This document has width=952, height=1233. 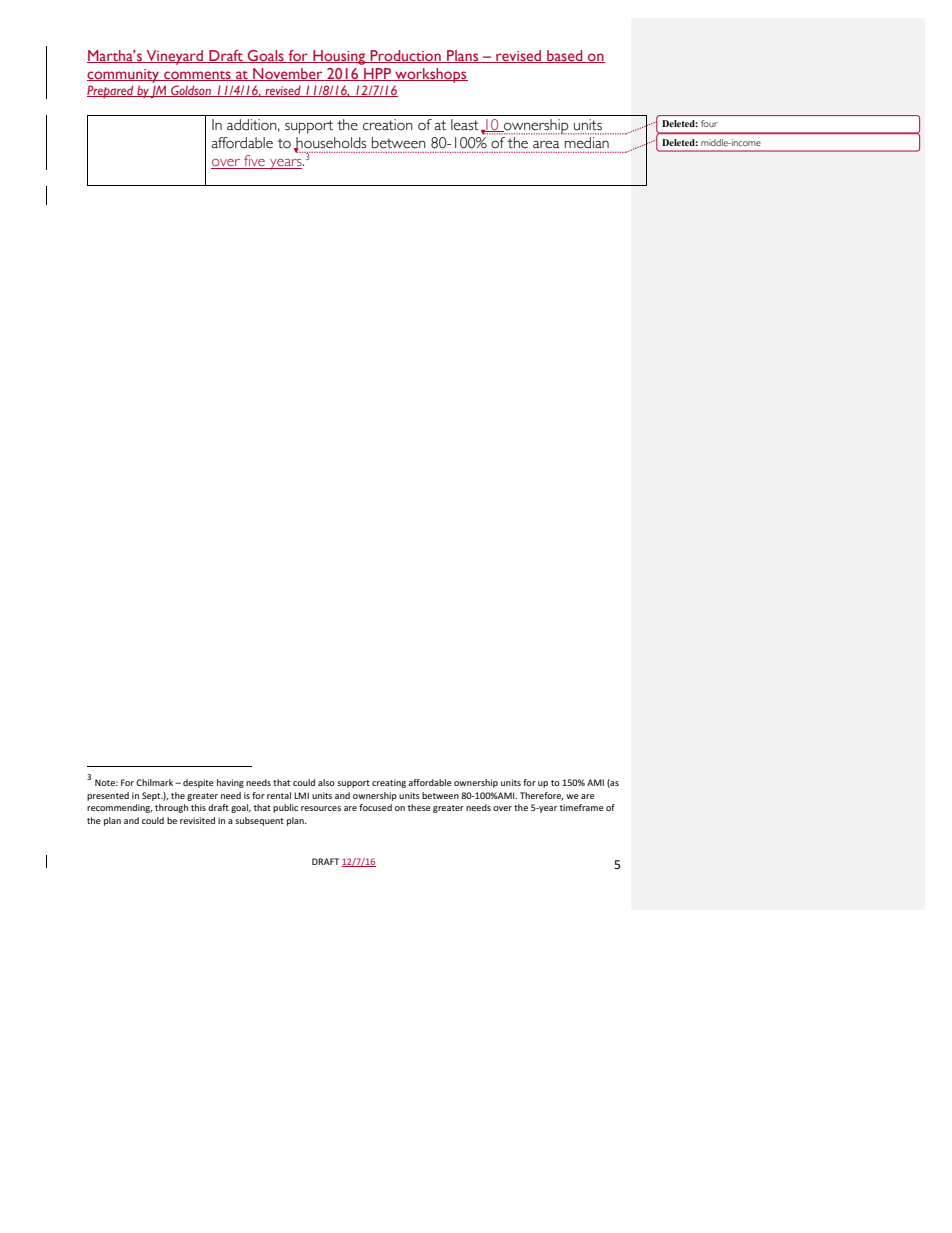 I want to click on five, so click(x=254, y=162).
